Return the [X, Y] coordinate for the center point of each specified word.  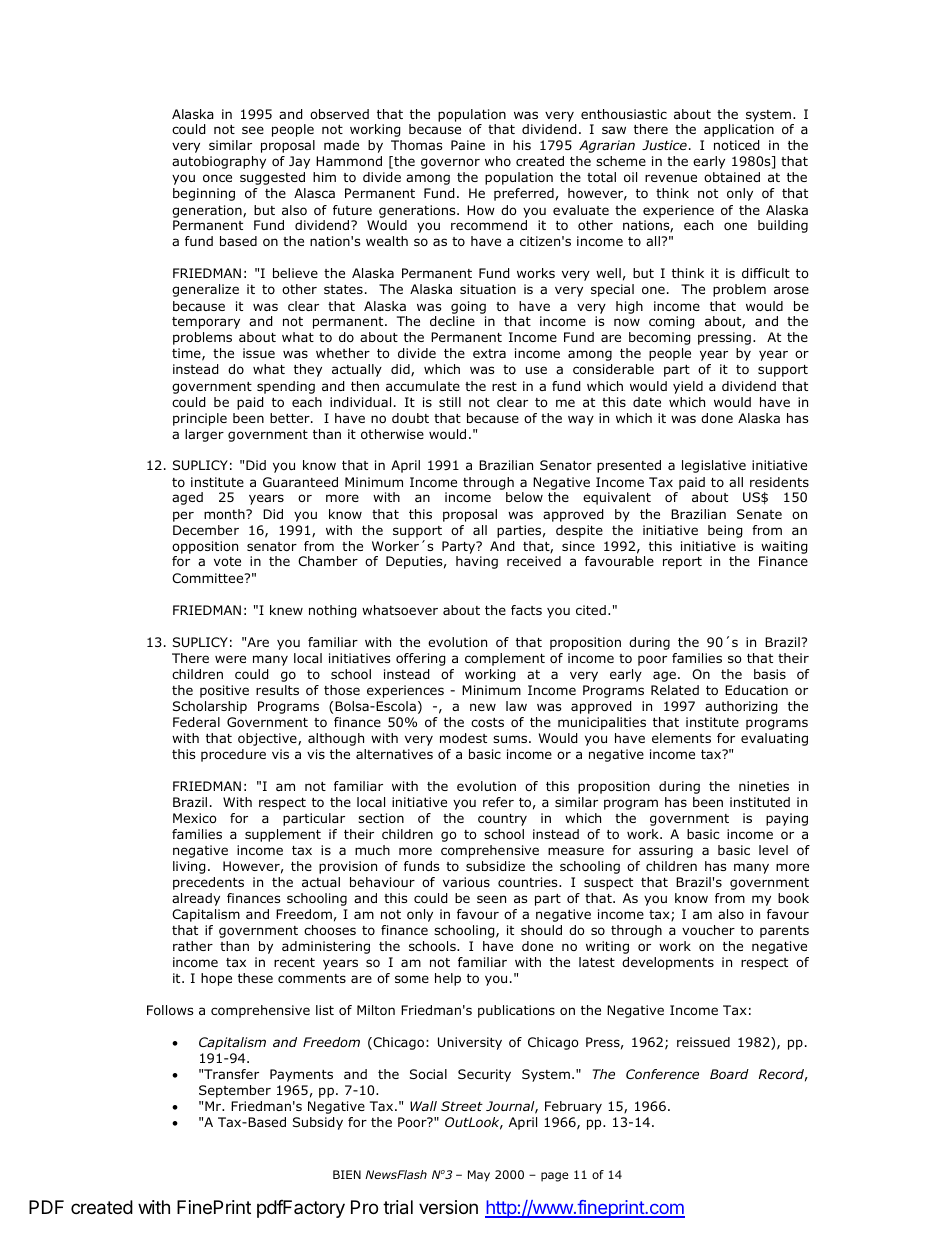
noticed [737, 145]
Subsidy [318, 1123]
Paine [468, 145]
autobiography [219, 162]
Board [729, 1074]
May [479, 1176]
